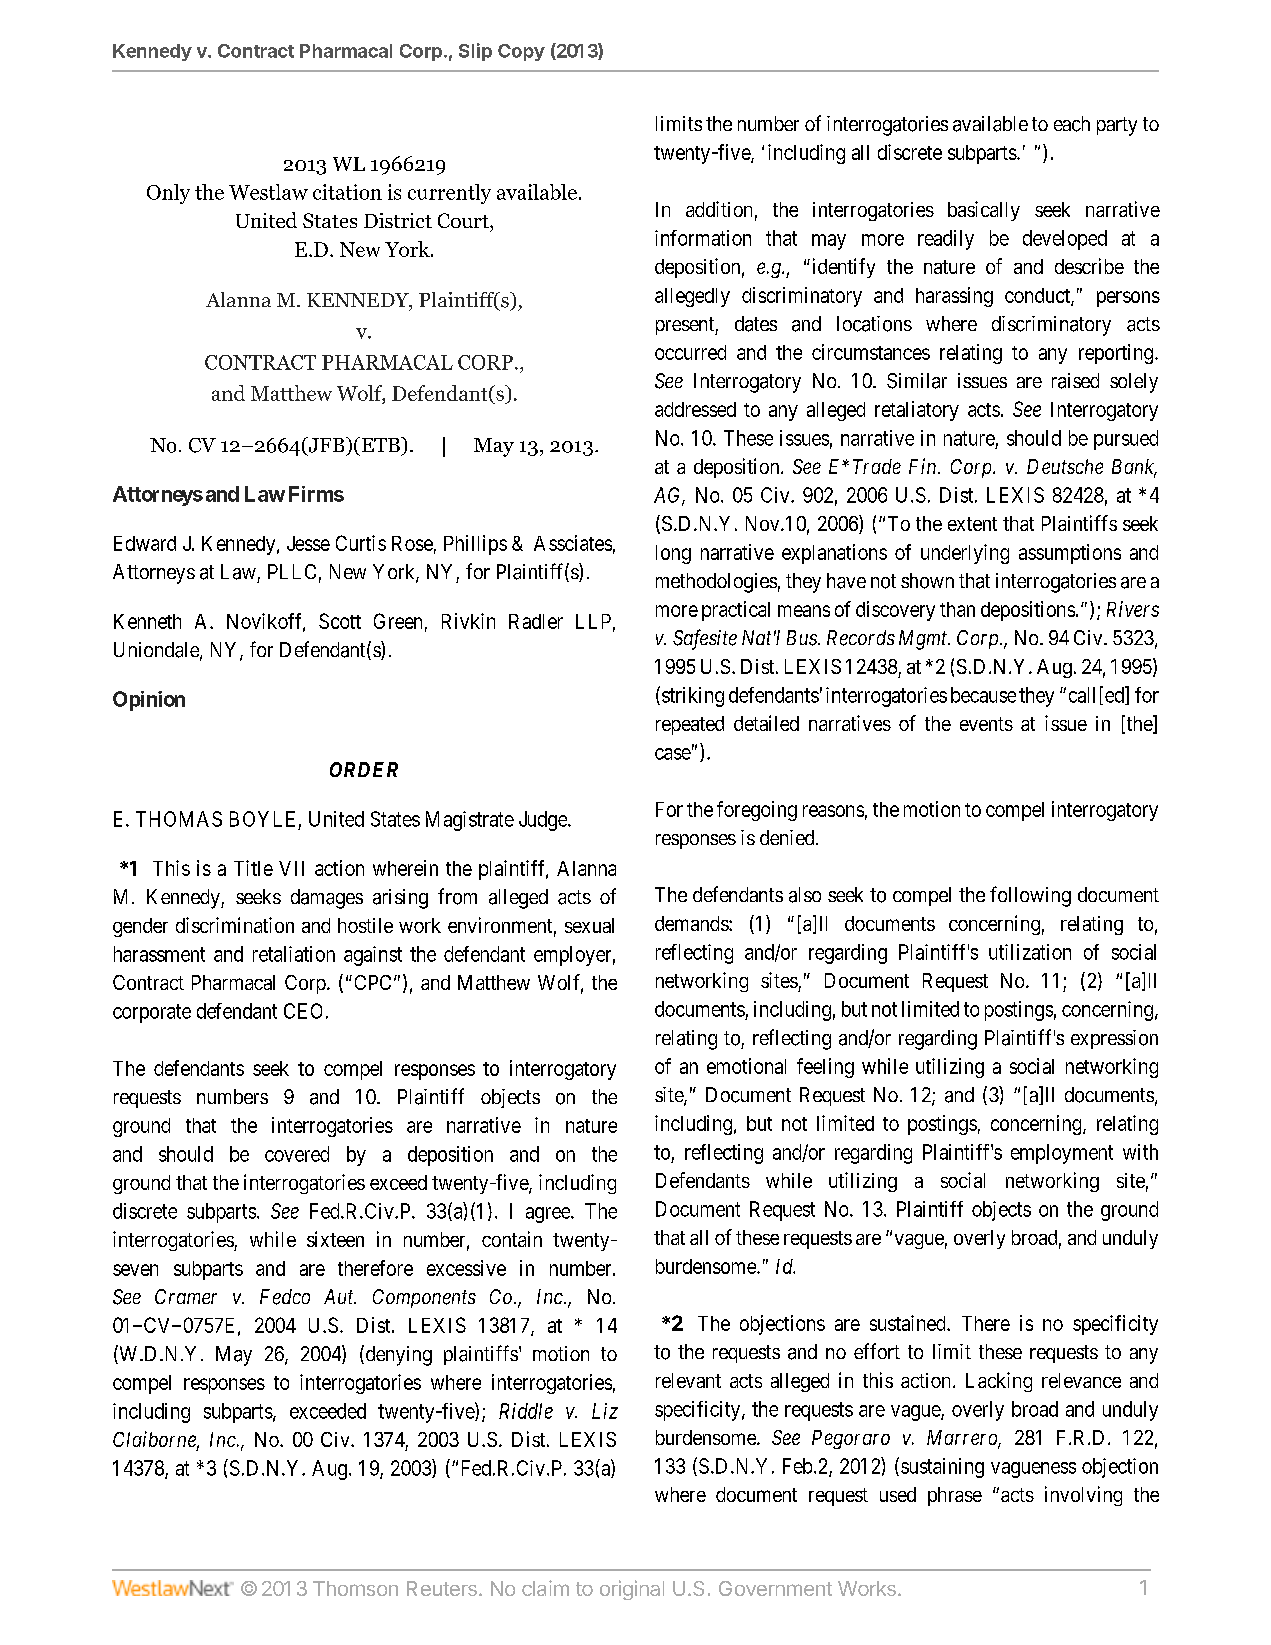 The width and height of the screenshot is (1271, 1645). I want to click on each, so click(1072, 124).
